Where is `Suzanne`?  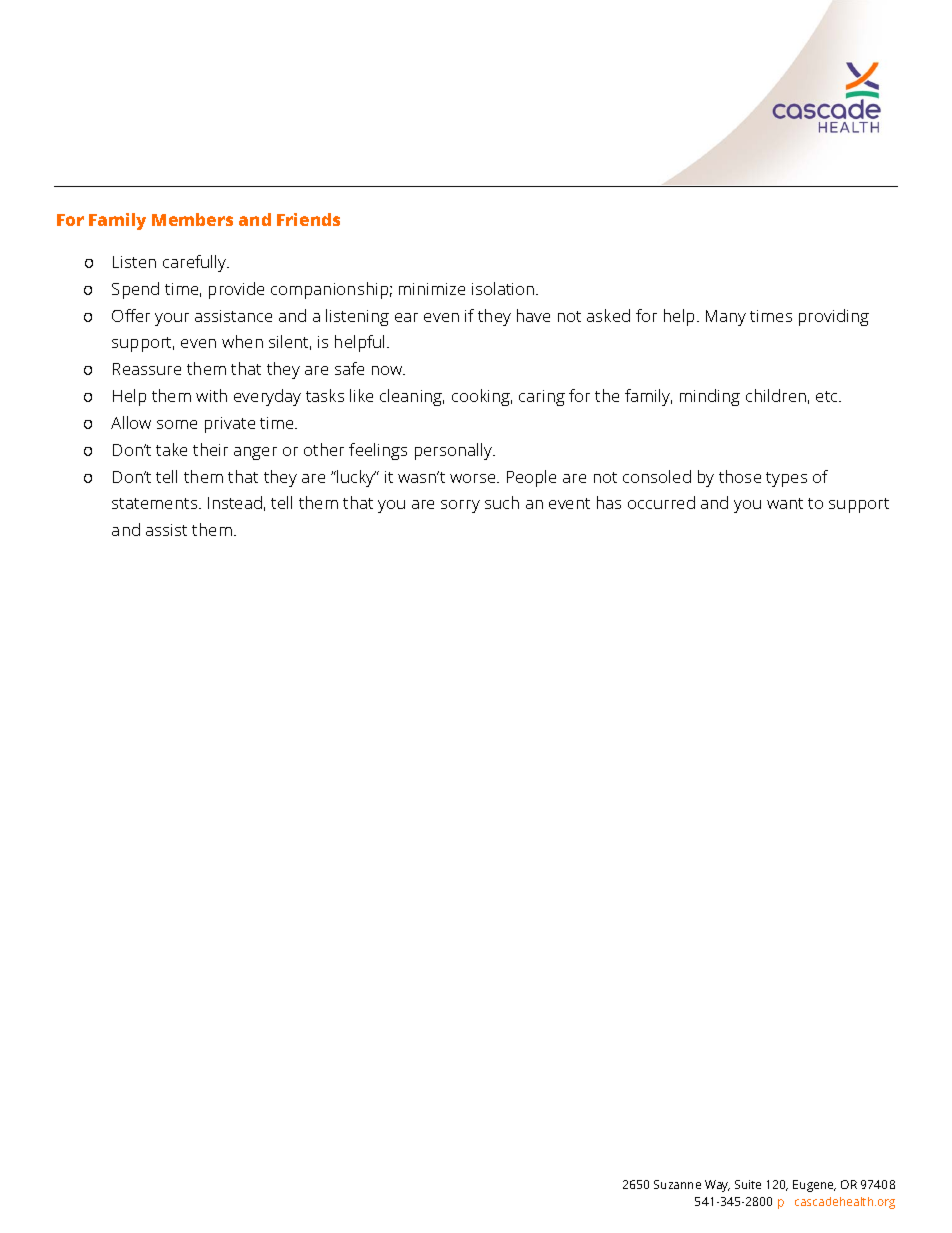 Suzanne is located at coordinates (677, 1184).
